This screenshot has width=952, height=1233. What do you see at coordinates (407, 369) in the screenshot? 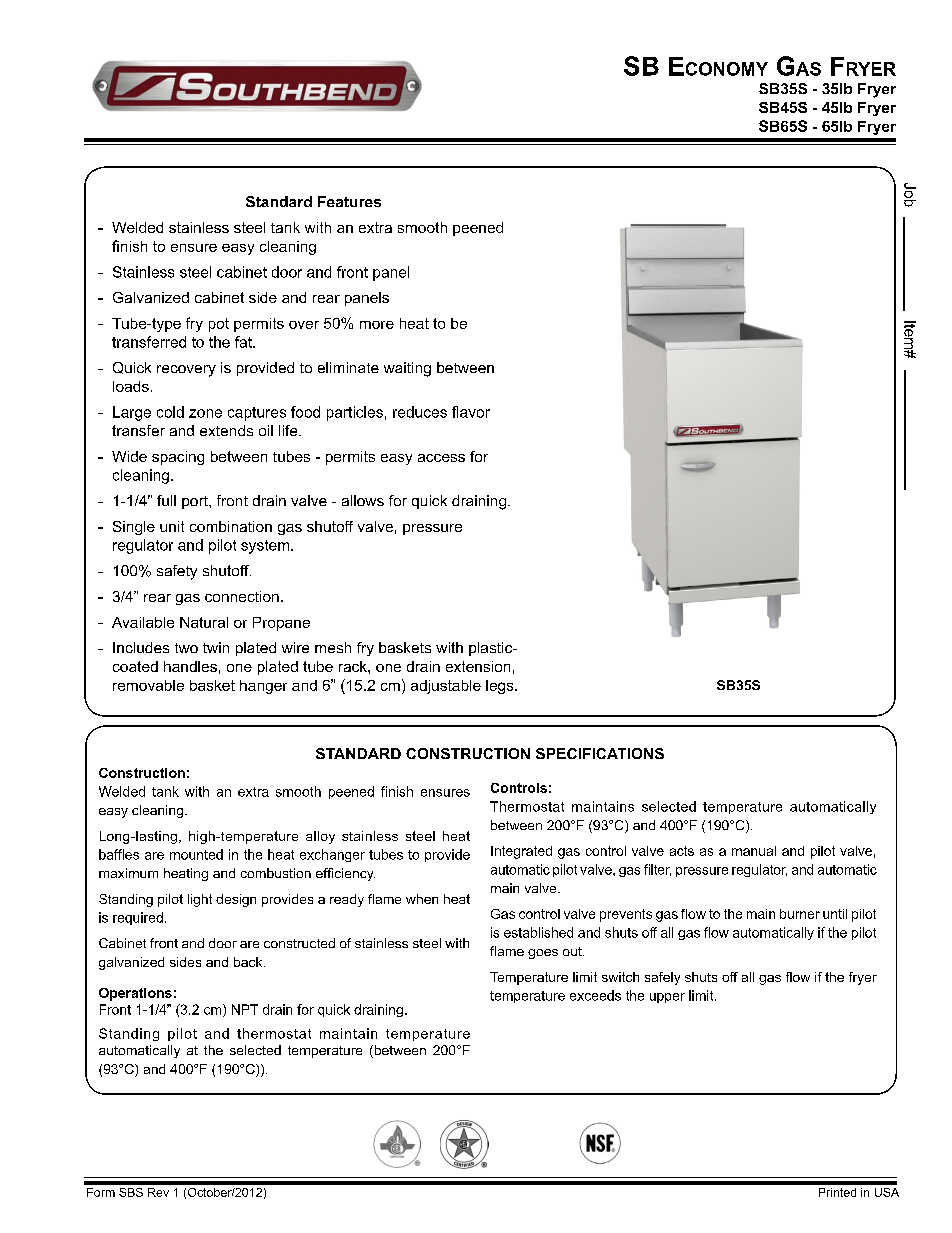
I see `waiting` at bounding box center [407, 369].
